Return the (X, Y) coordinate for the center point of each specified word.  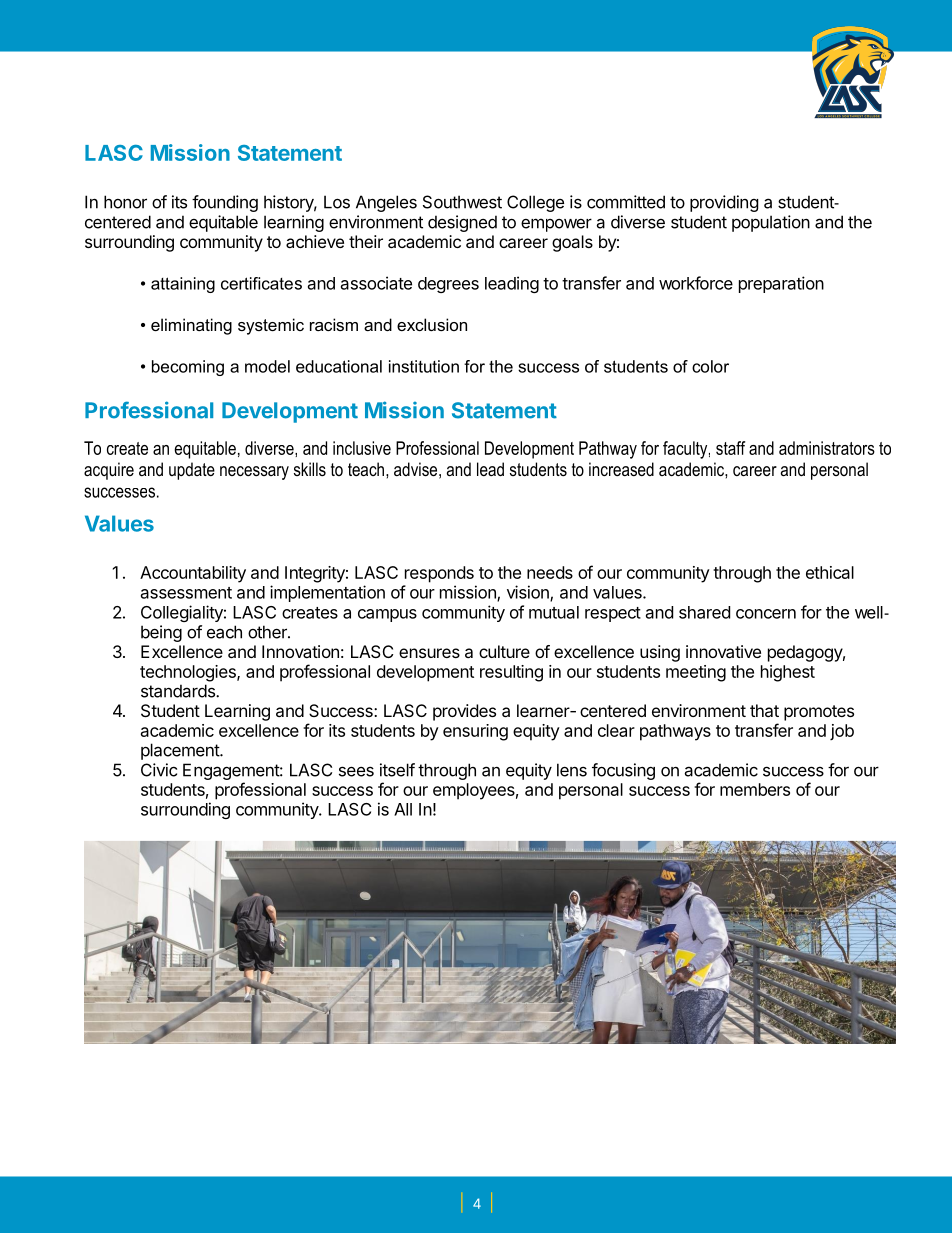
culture (504, 651)
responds (439, 574)
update (192, 471)
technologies (189, 673)
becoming (188, 368)
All (403, 809)
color (710, 366)
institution (424, 366)
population (771, 223)
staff (730, 448)
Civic (159, 770)
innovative (723, 651)
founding (225, 203)
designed (462, 223)
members (755, 789)
